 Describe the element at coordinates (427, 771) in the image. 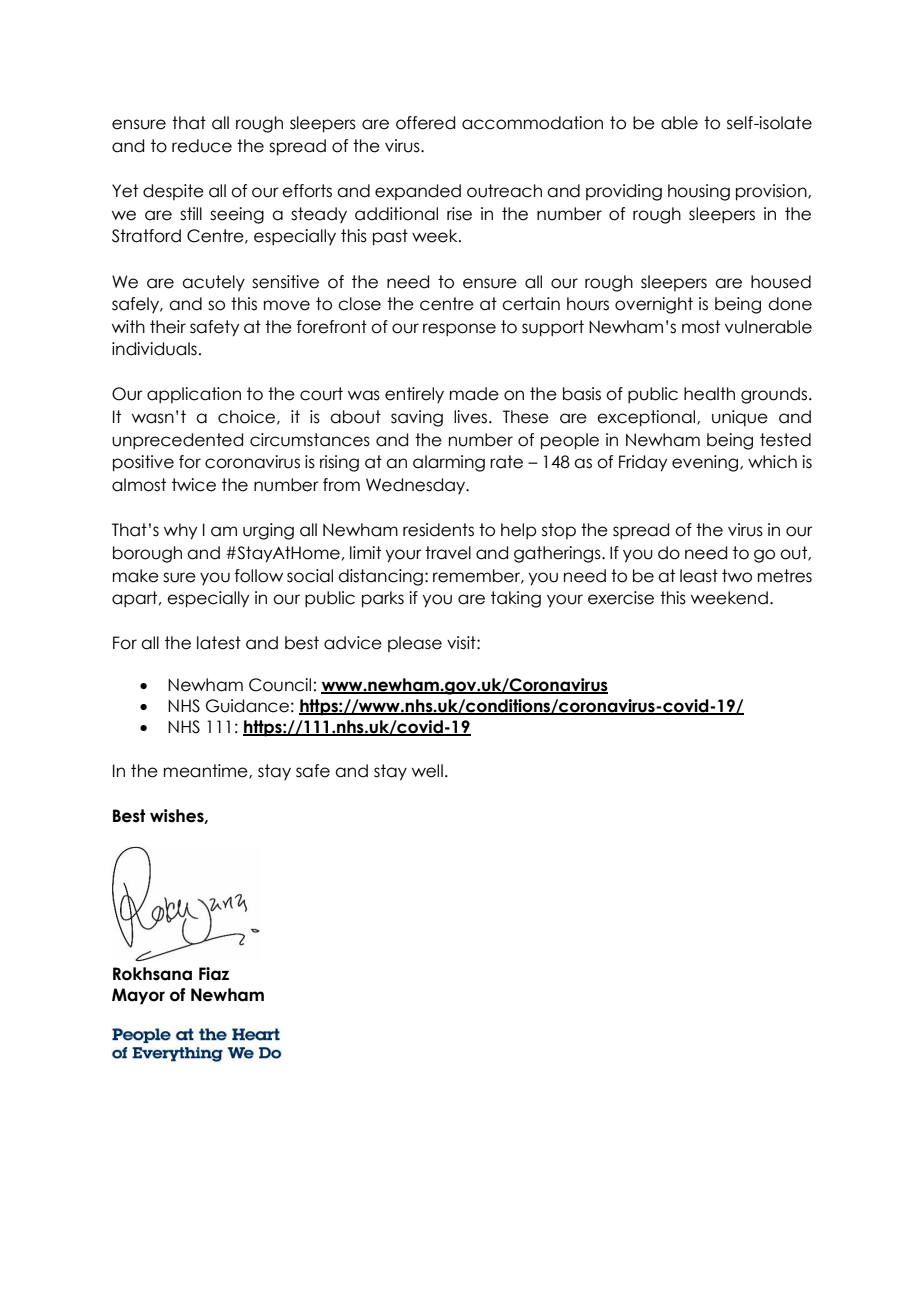

I see `well` at that location.
